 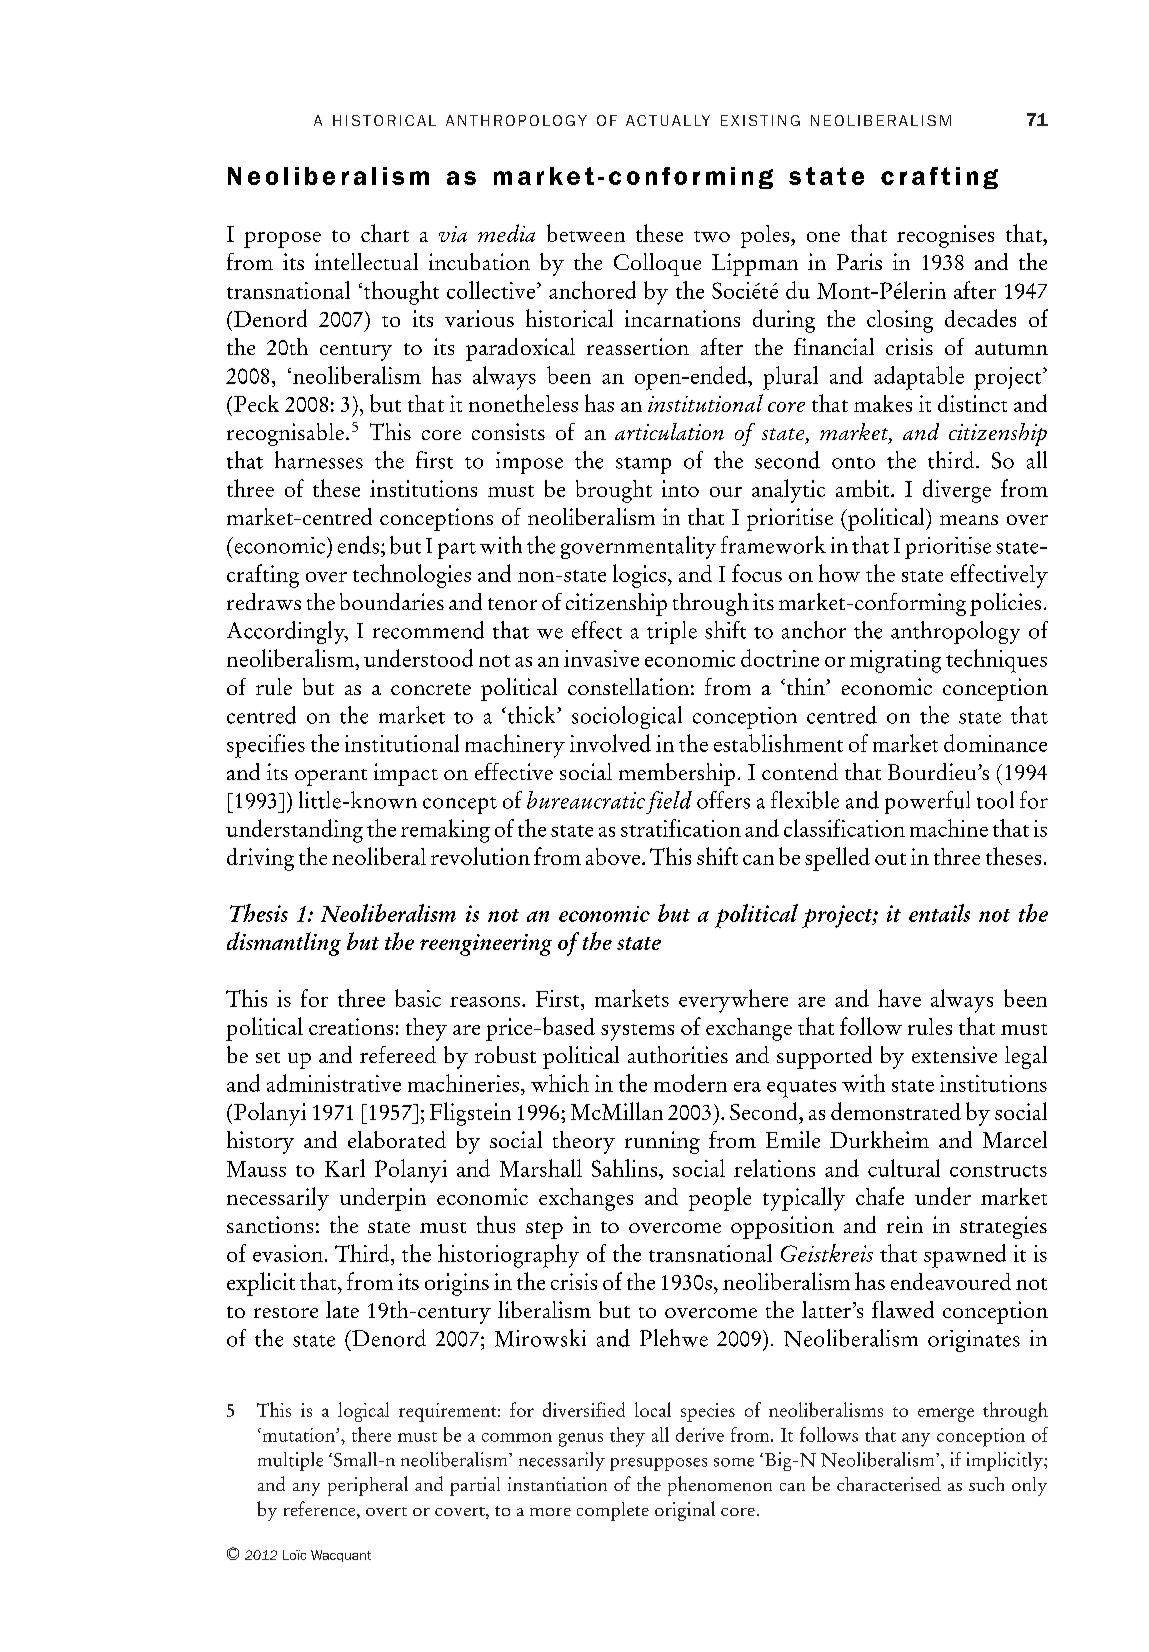 I want to click on extensive, so click(x=954, y=1054).
